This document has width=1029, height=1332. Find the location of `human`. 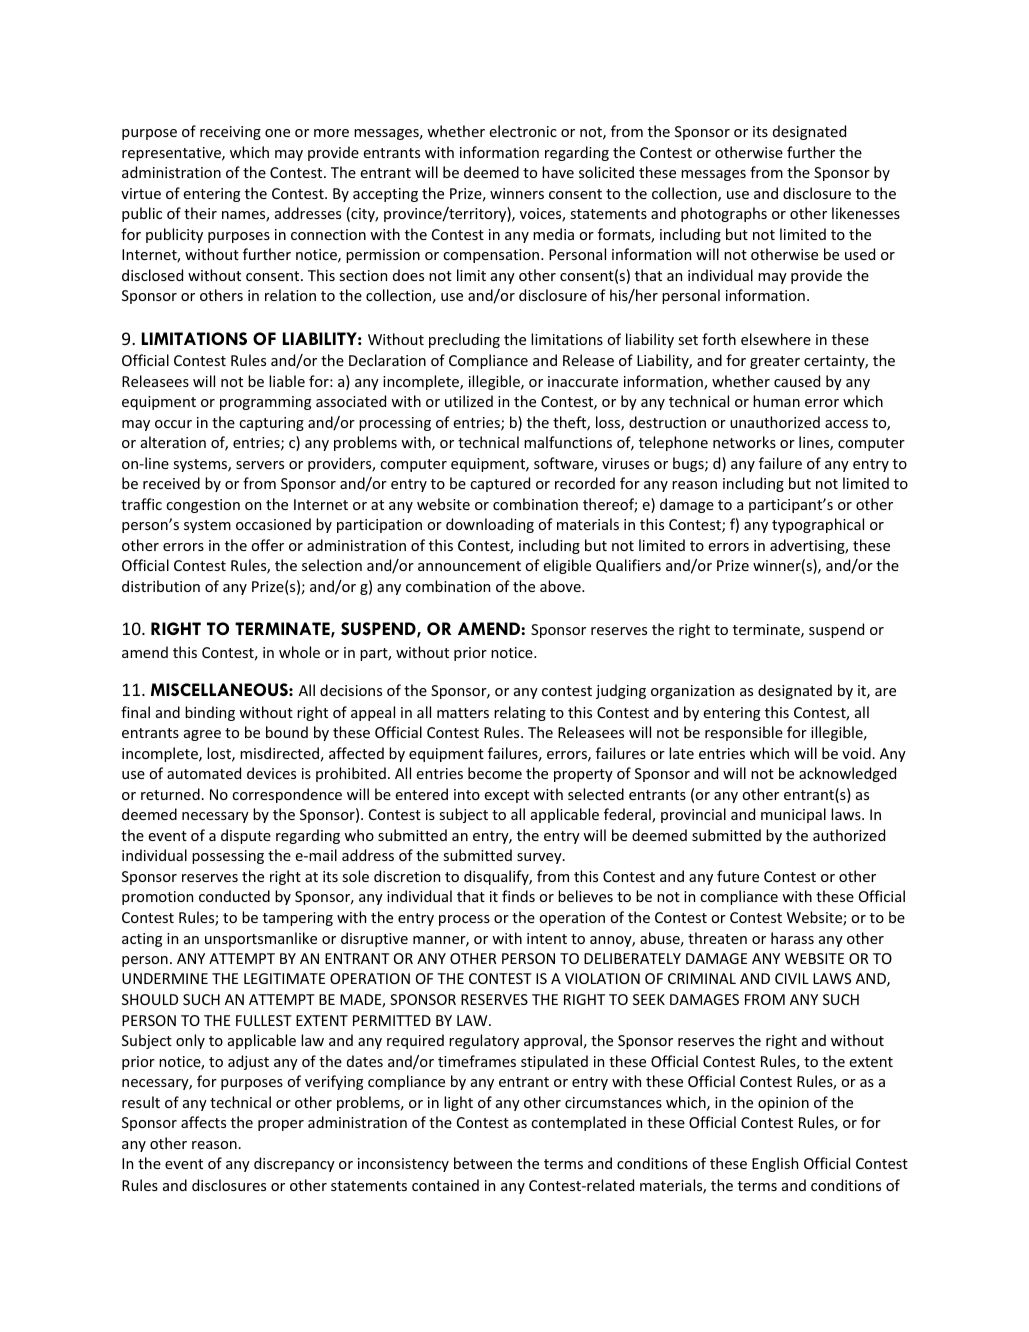

human is located at coordinates (776, 401).
